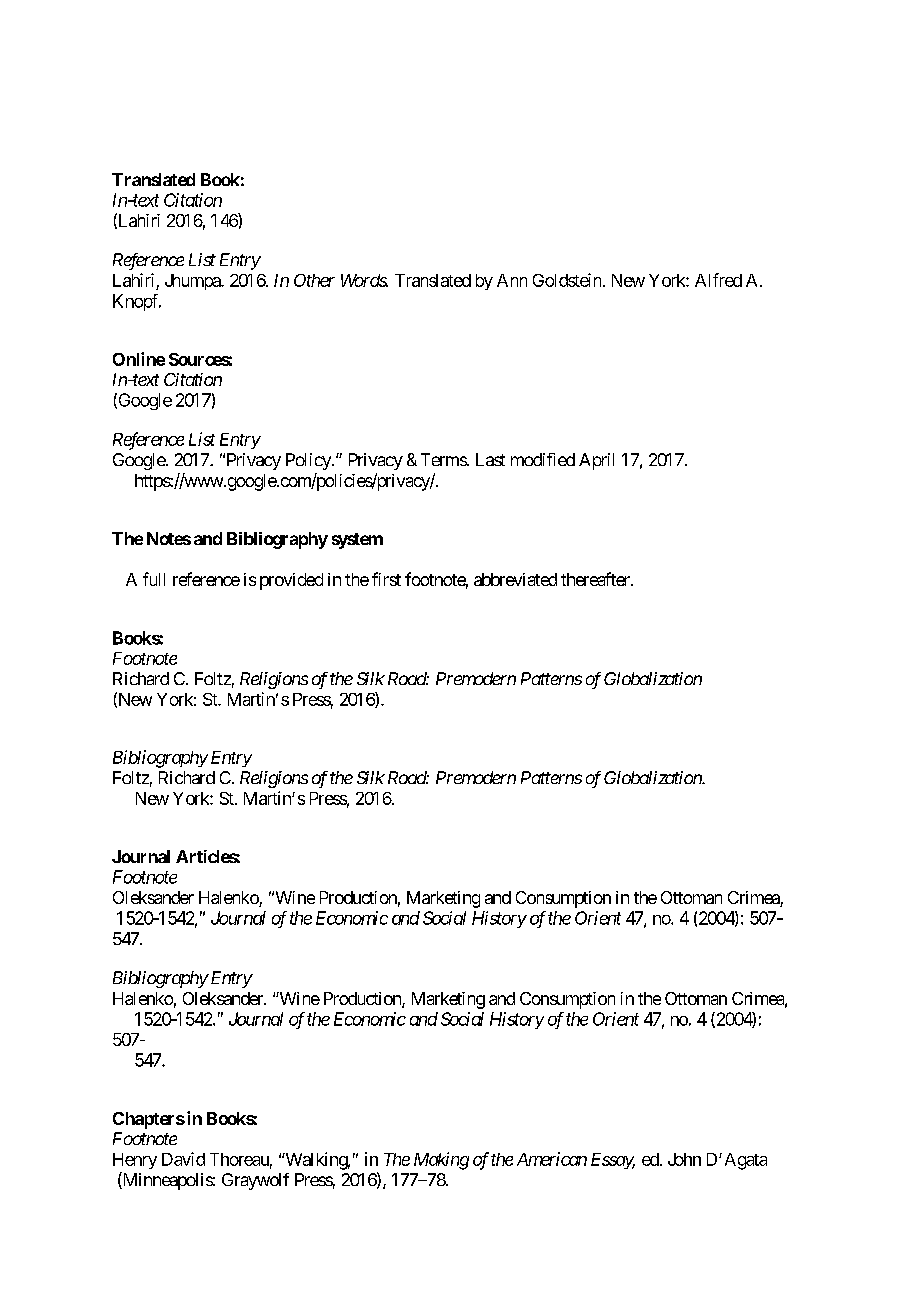 The image size is (924, 1308). Describe the element at coordinates (135, 1161) in the screenshot. I see `Henry` at that location.
